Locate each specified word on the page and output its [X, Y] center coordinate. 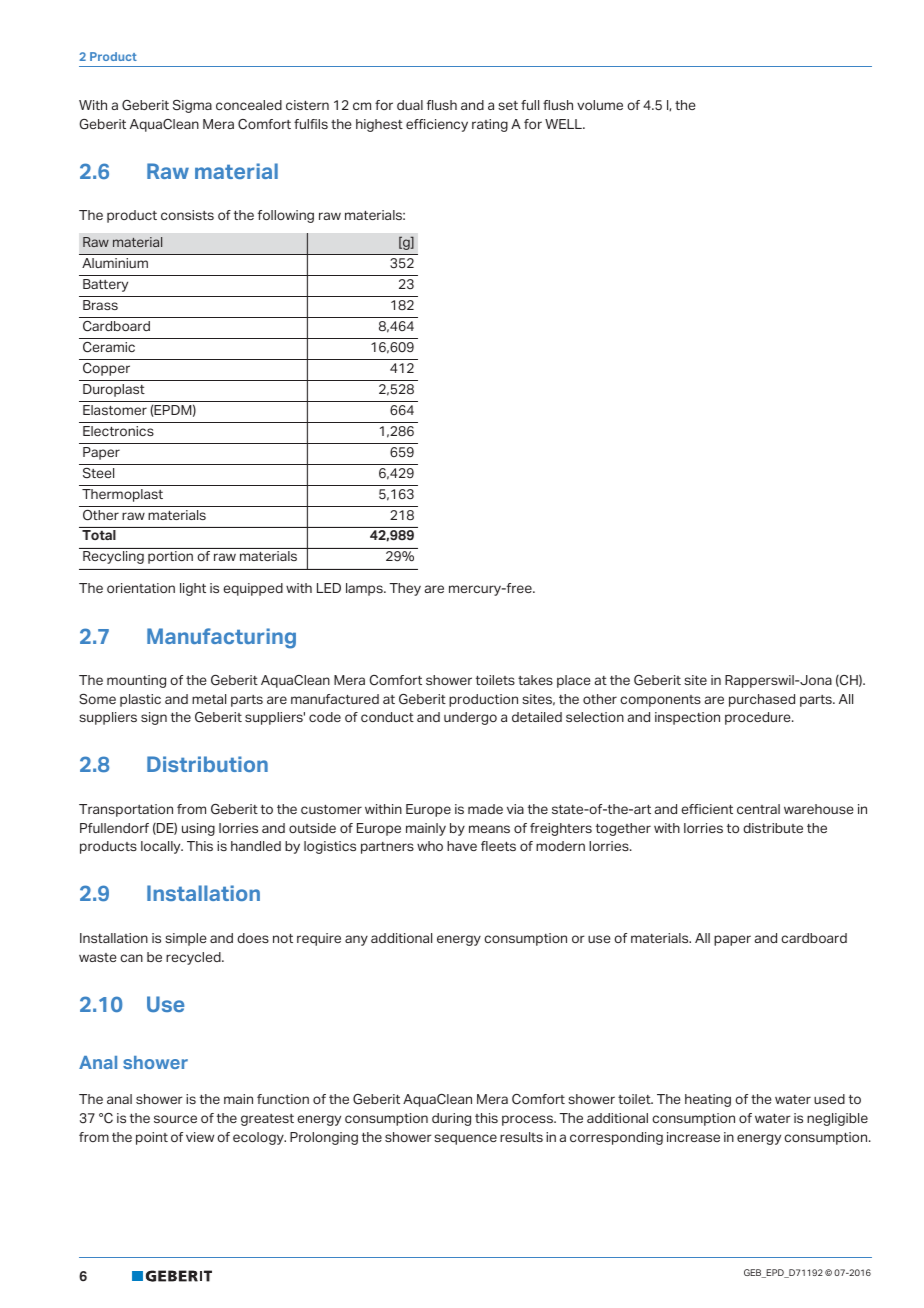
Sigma [192, 106]
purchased [762, 700]
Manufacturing [221, 638]
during [451, 1119]
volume [600, 105]
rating [490, 125]
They [405, 589]
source [175, 1119]
